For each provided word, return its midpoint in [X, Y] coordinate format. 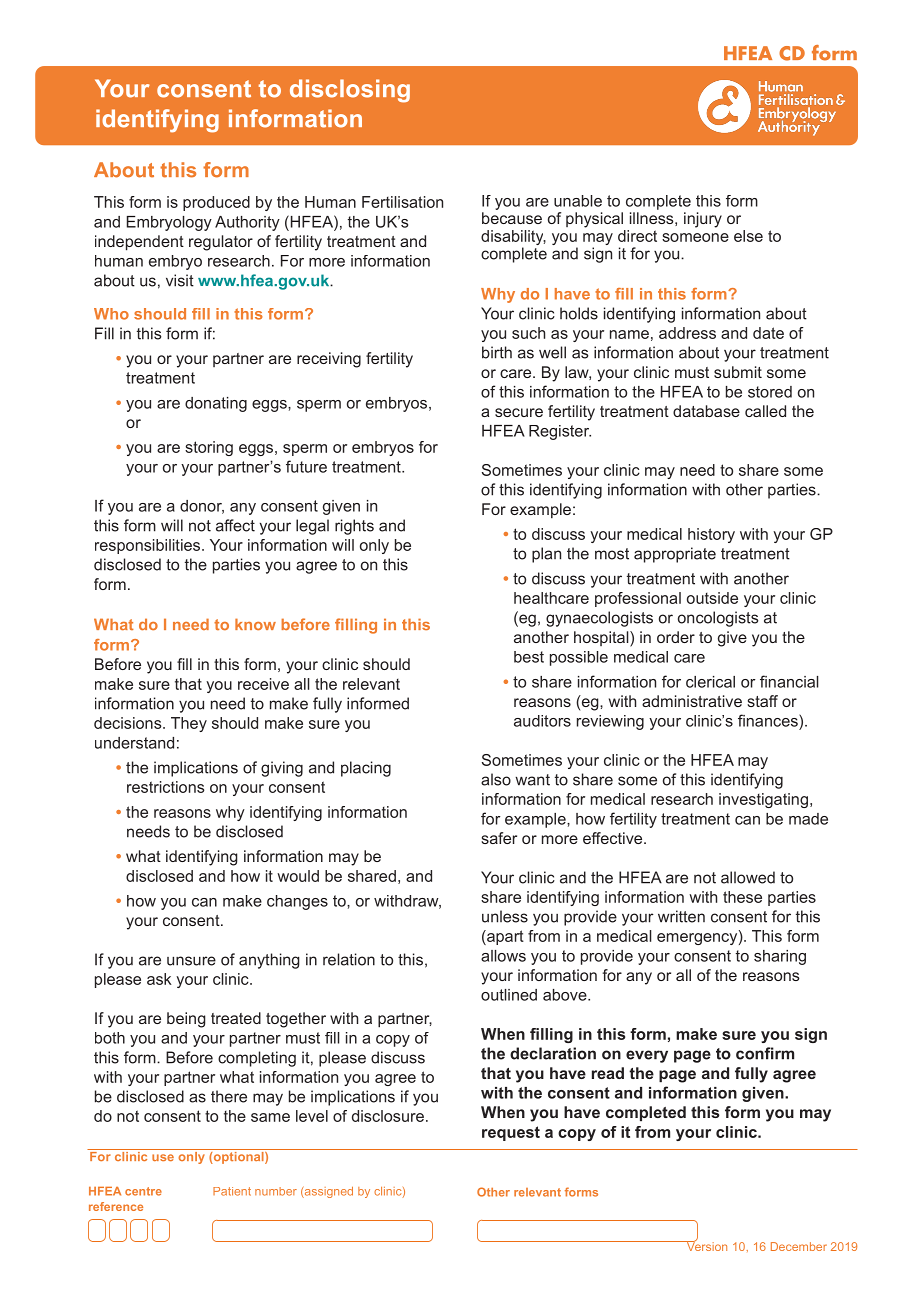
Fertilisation [402, 202]
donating [216, 404]
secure [519, 412]
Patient [232, 1191]
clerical [710, 682]
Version [705, 1245]
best [529, 657]
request [511, 1133]
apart [504, 937]
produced [216, 203]
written [681, 916]
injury [703, 220]
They [189, 724]
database [706, 411]
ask [159, 979]
